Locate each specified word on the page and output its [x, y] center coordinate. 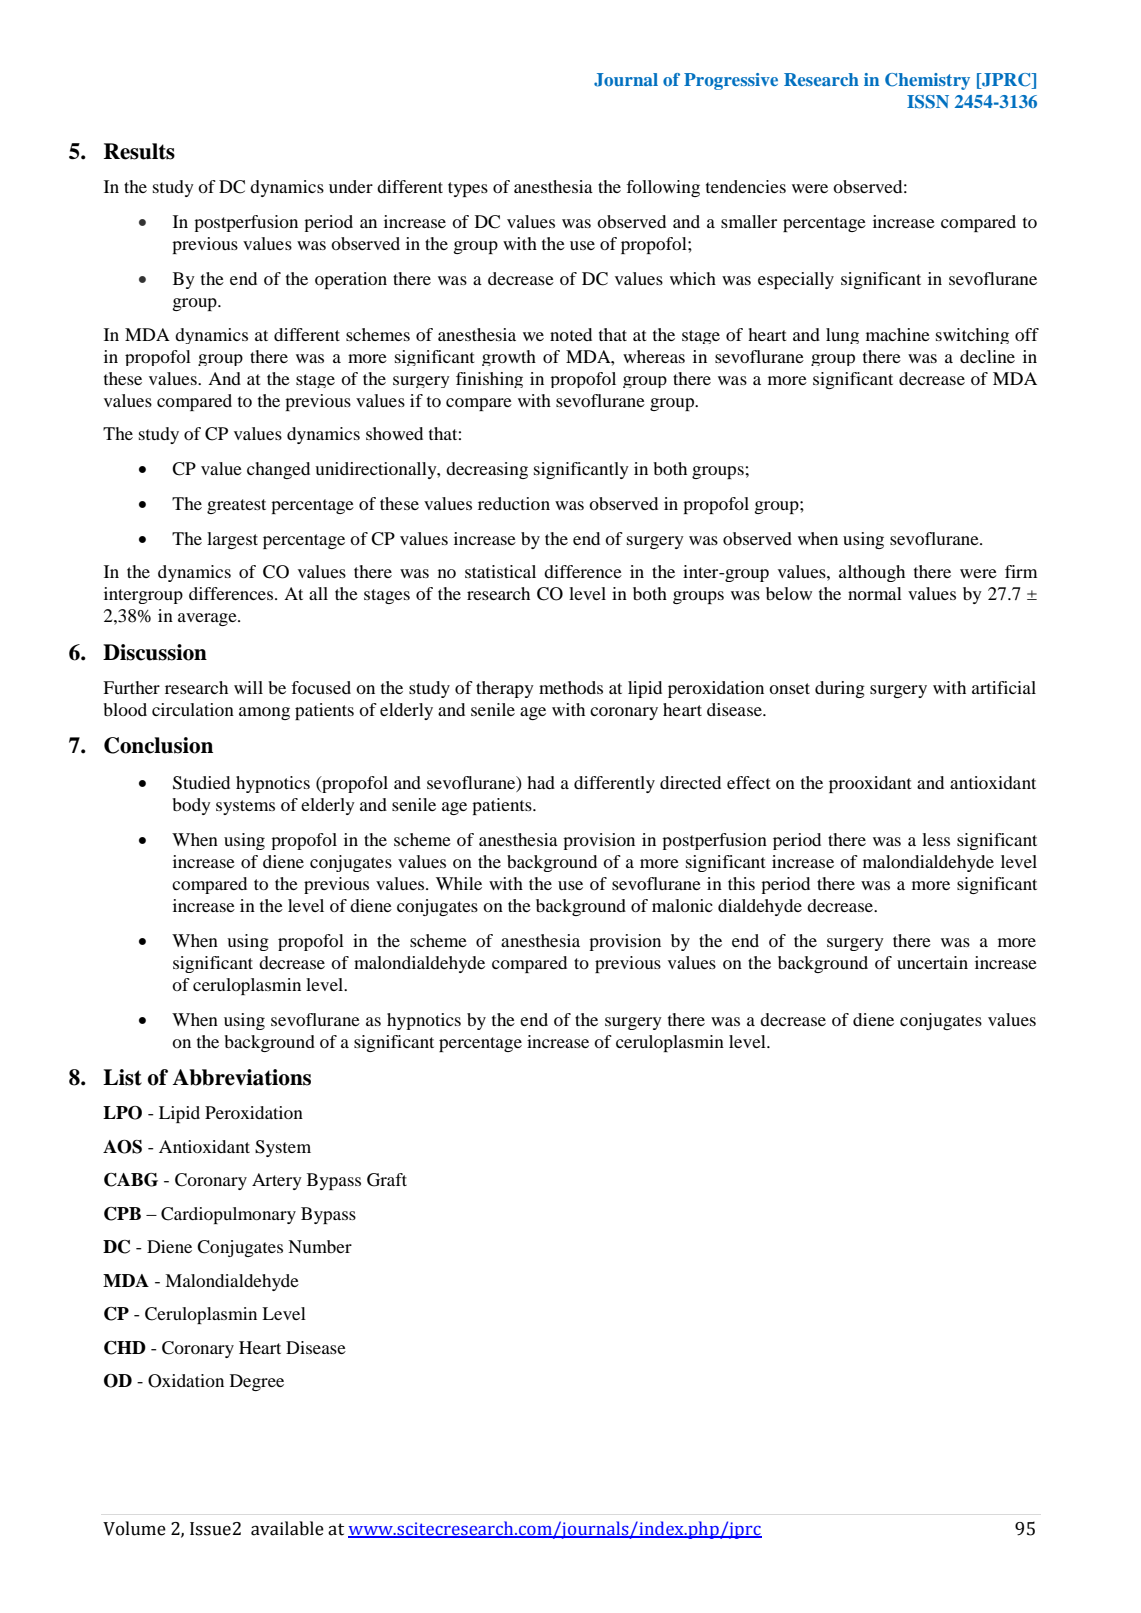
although [872, 573]
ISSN [928, 102]
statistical [500, 571]
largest [232, 540]
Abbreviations [241, 1077]
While [459, 883]
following [663, 188]
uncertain [932, 962]
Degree [257, 1382]
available [287, 1528]
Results [139, 151]
